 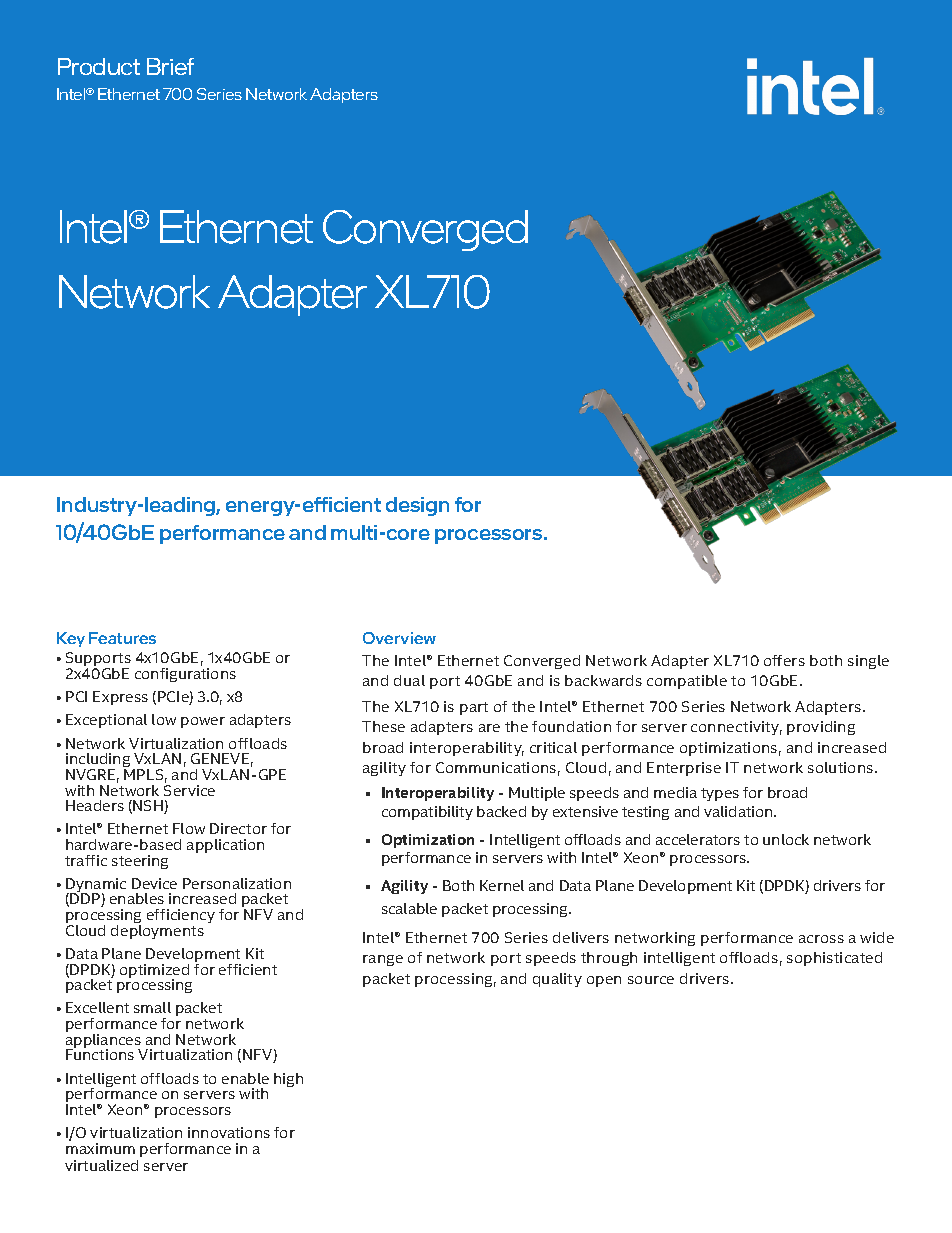 What do you see at coordinates (501, 811) in the screenshot?
I see `backed` at bounding box center [501, 811].
